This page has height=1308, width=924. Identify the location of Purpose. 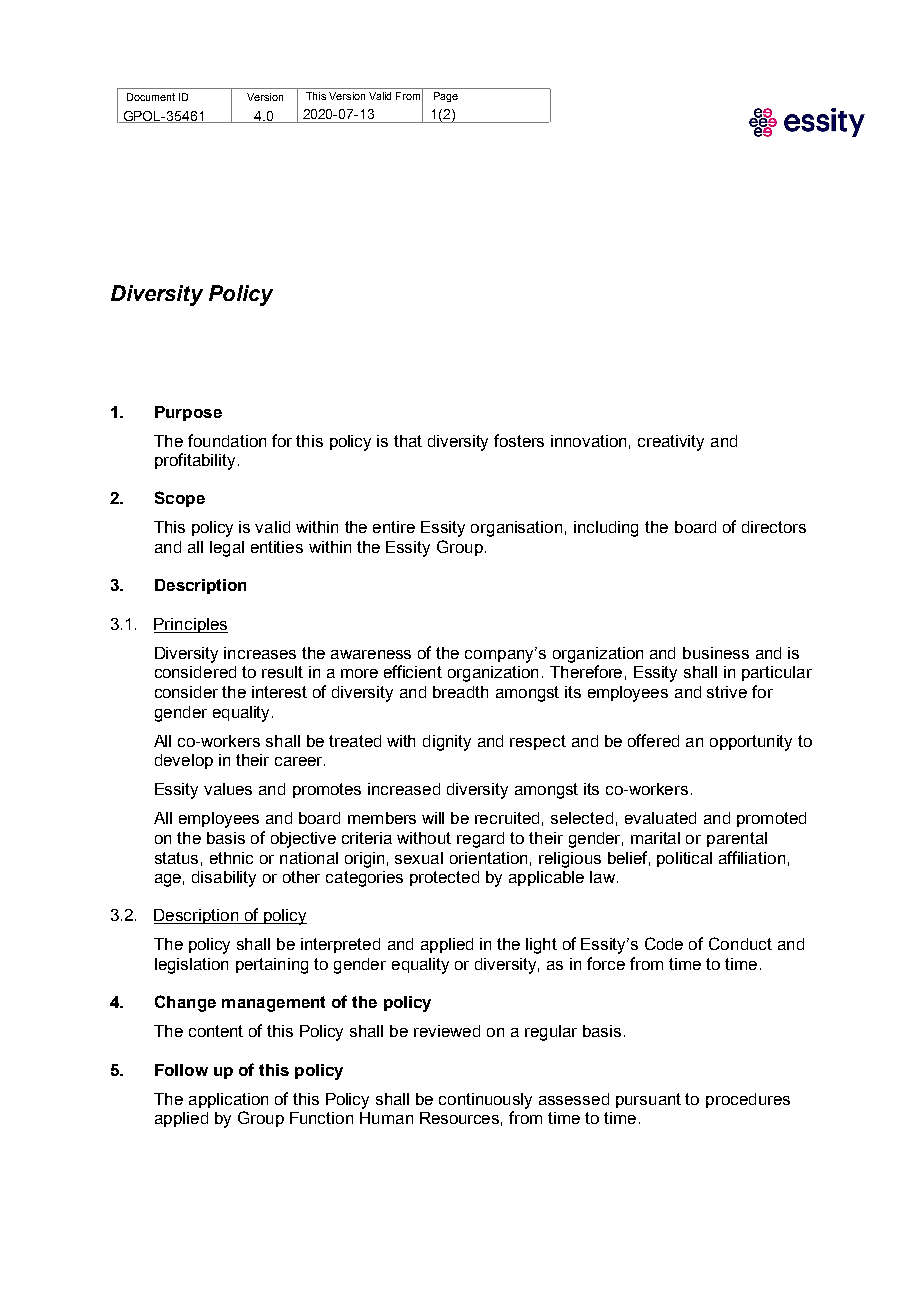
(188, 413).
